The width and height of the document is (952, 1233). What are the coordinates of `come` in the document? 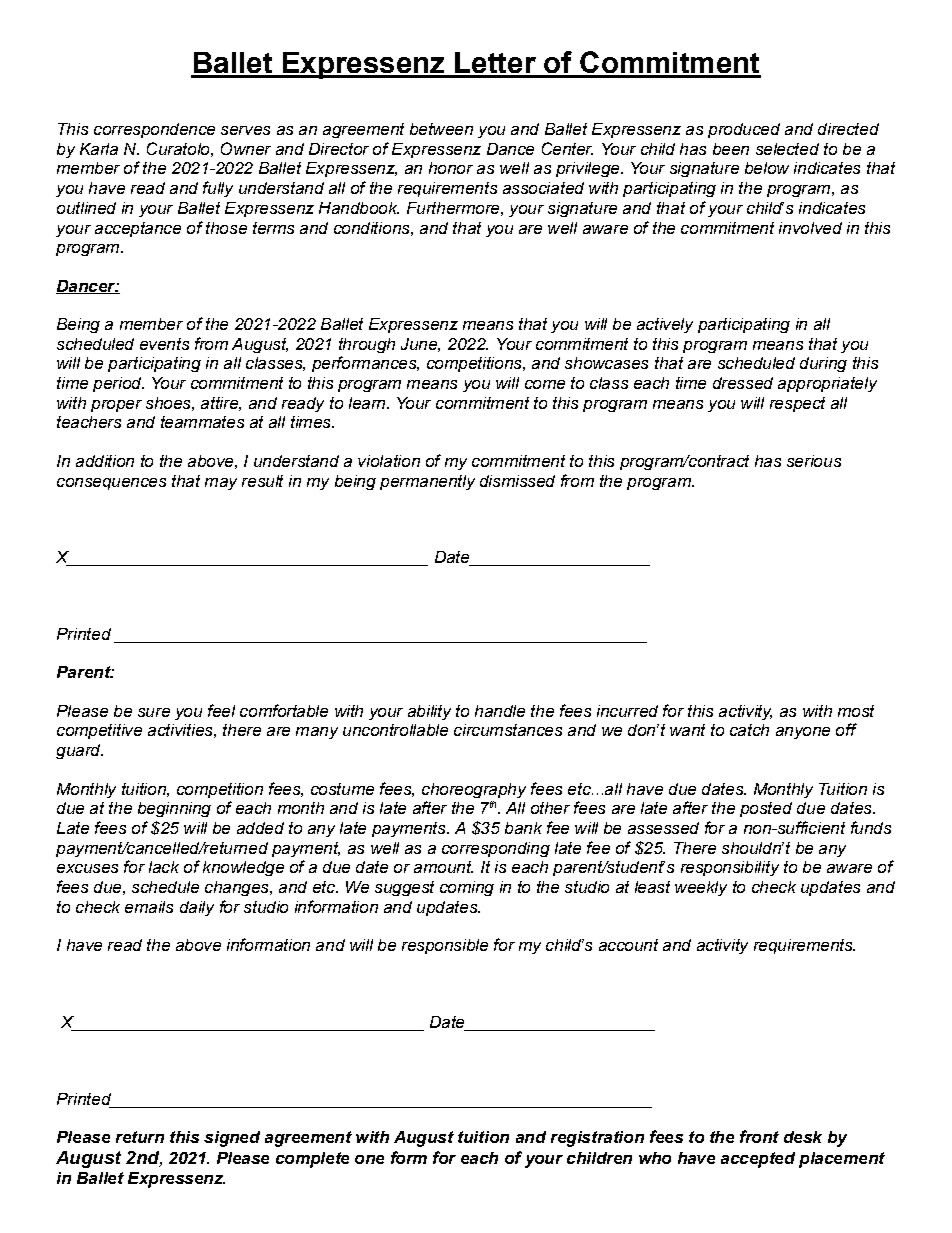 It's located at (545, 384).
